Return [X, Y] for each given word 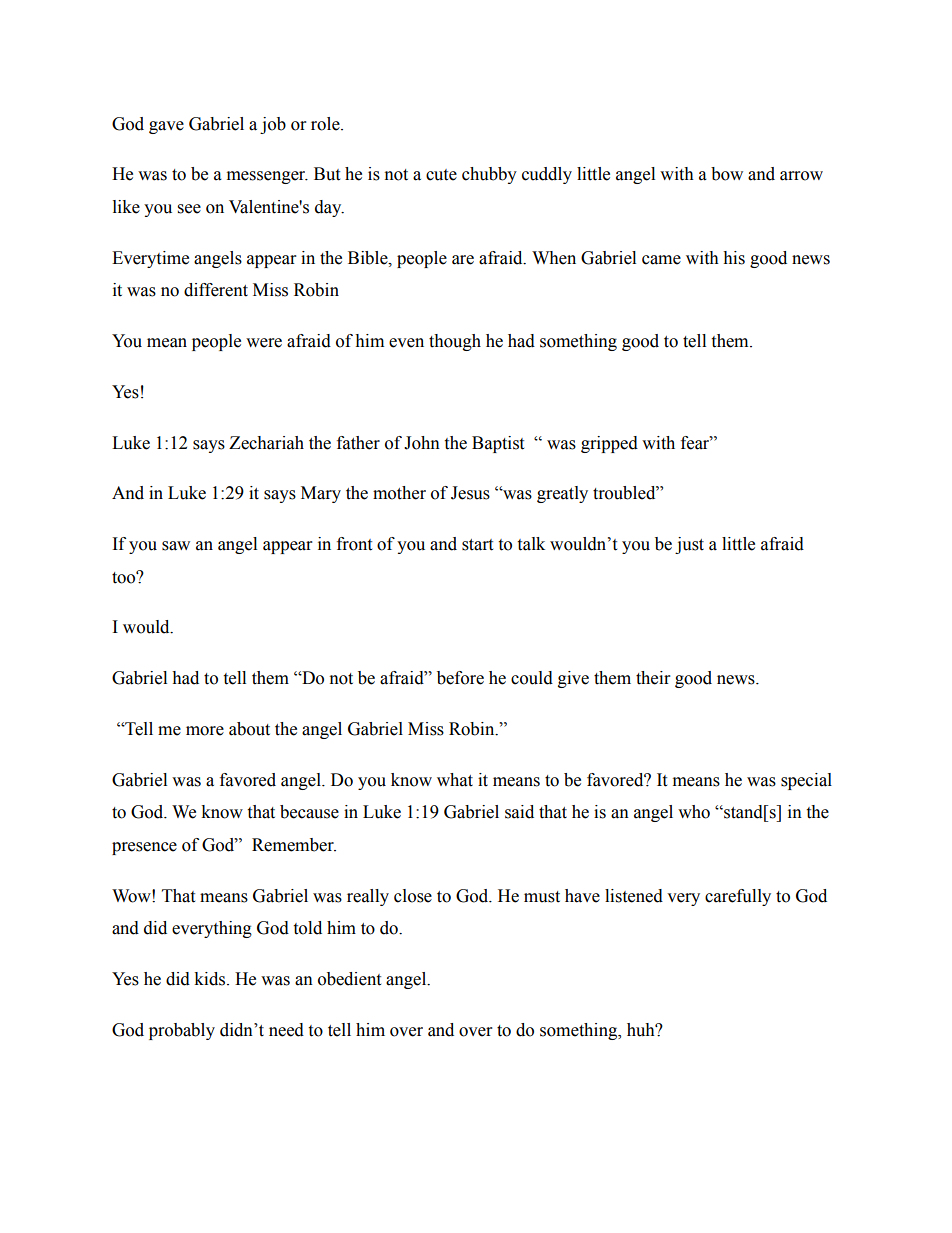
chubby [489, 175]
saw [176, 546]
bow [727, 174]
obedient [349, 979]
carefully [738, 897]
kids [209, 979]
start [477, 545]
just [689, 545]
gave [166, 127]
